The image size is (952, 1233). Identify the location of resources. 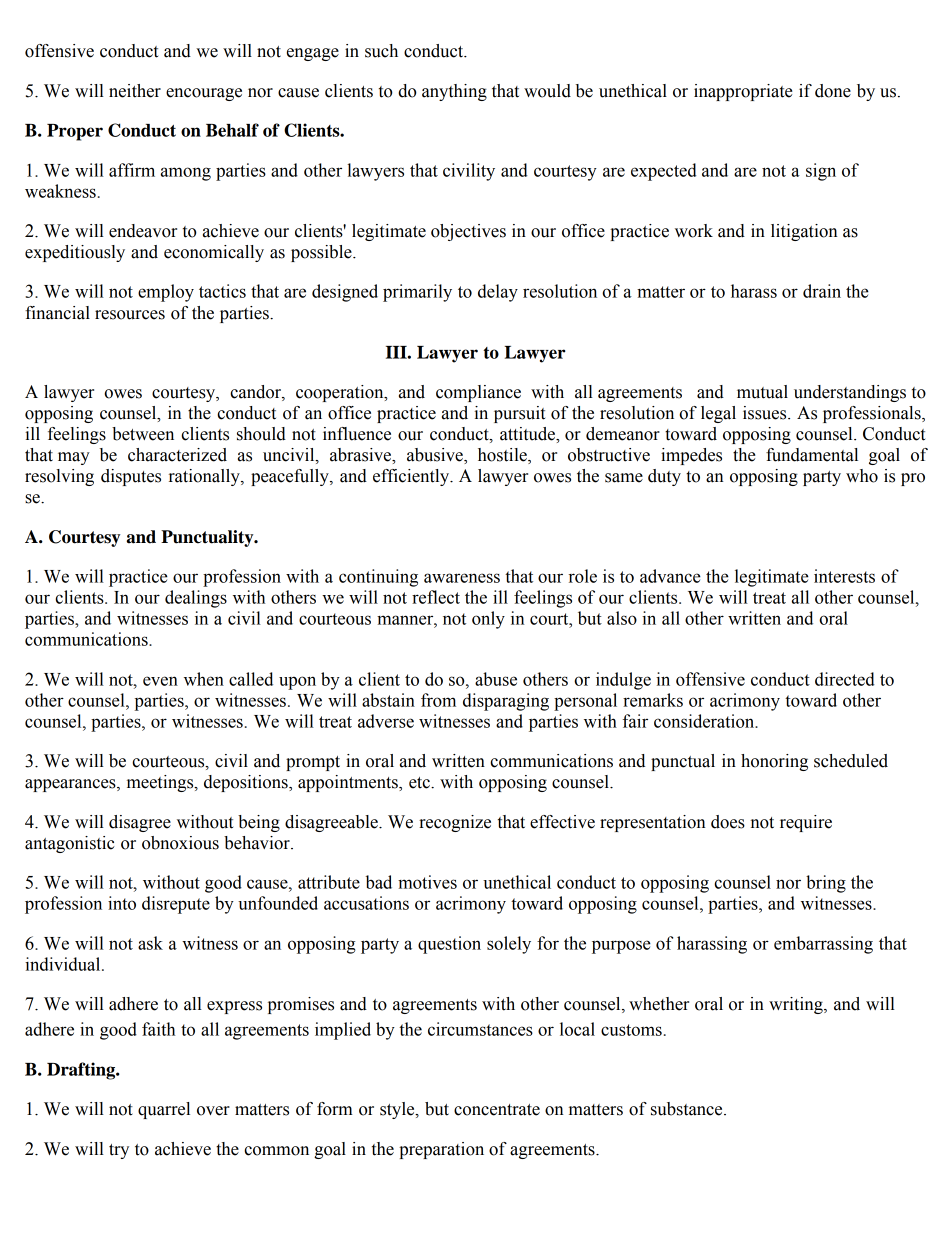
(130, 315).
